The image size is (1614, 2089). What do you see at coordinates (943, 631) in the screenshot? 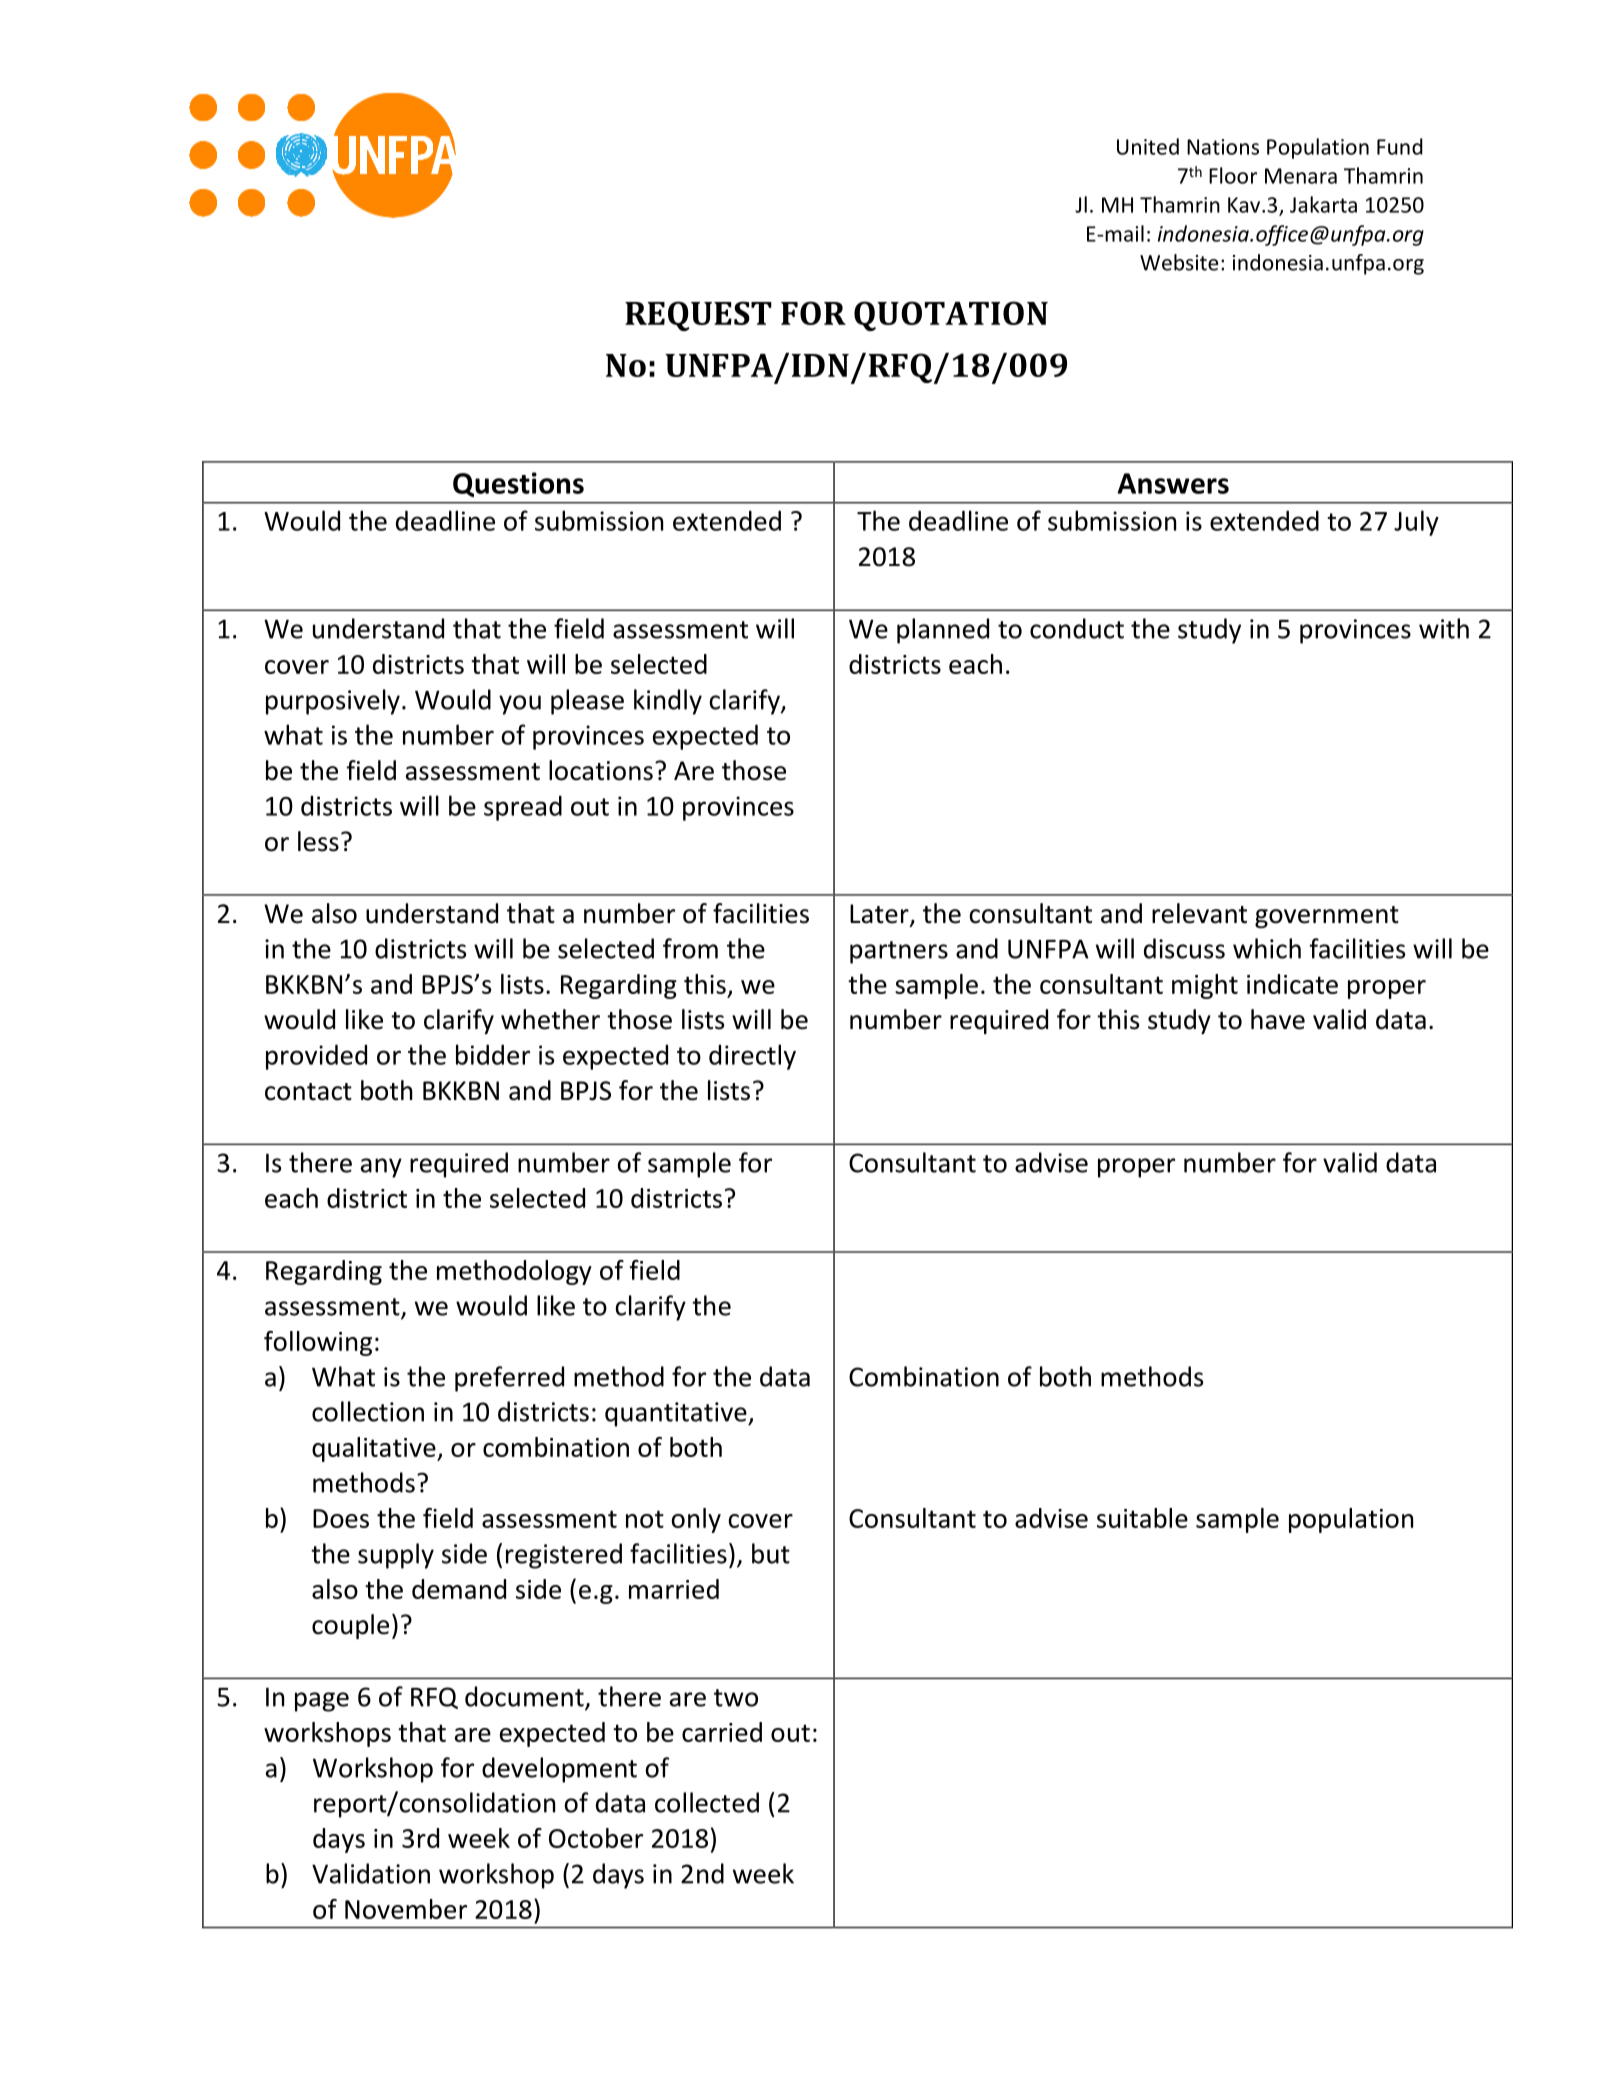
I see `planned` at bounding box center [943, 631].
